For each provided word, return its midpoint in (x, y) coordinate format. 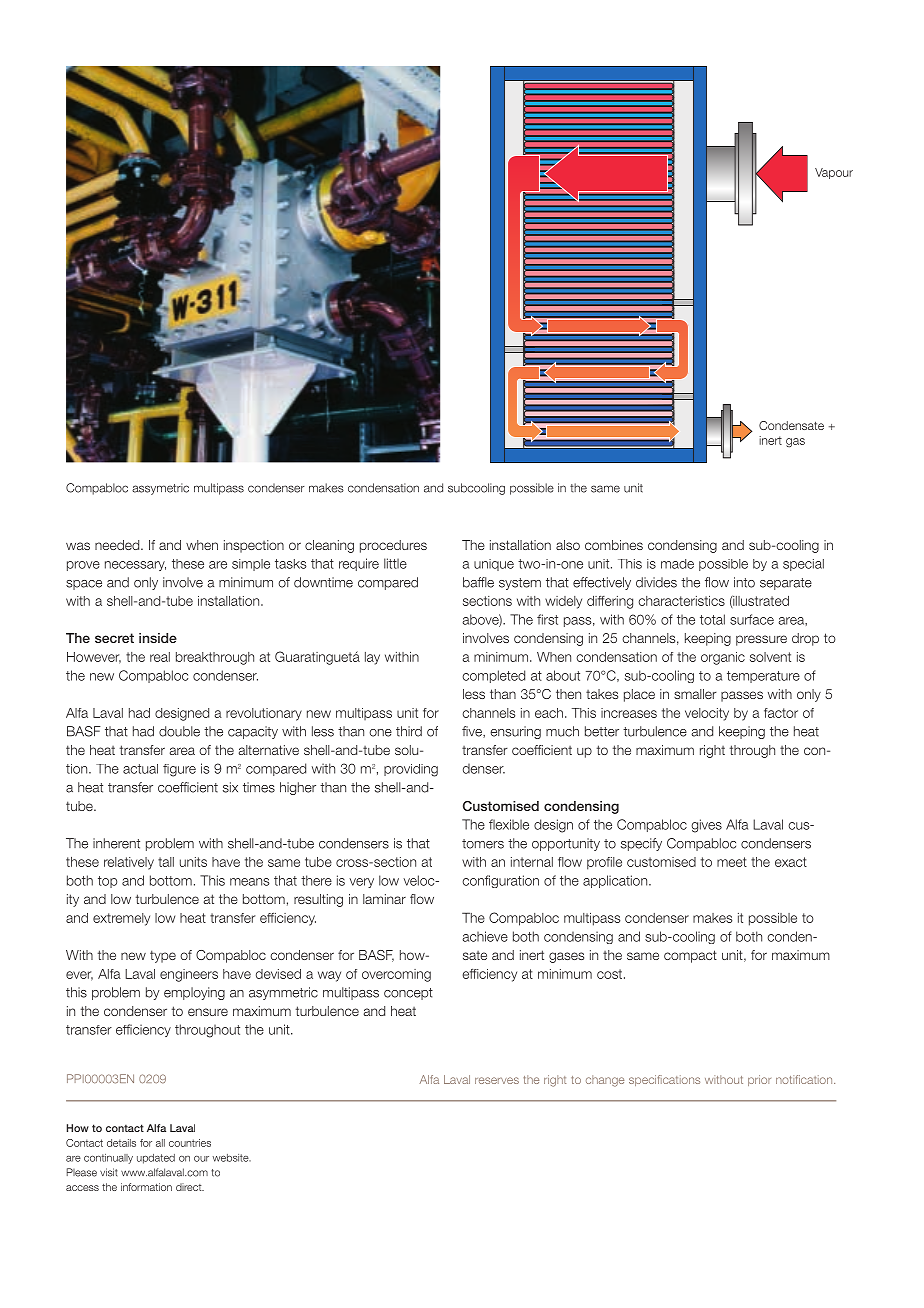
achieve (485, 936)
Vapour (834, 173)
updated (156, 1159)
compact (690, 956)
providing (411, 770)
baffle (478, 582)
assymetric (160, 489)
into (744, 582)
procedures (393, 546)
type (163, 956)
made (677, 564)
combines (614, 545)
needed (118, 545)
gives (706, 826)
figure (179, 770)
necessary (135, 566)
